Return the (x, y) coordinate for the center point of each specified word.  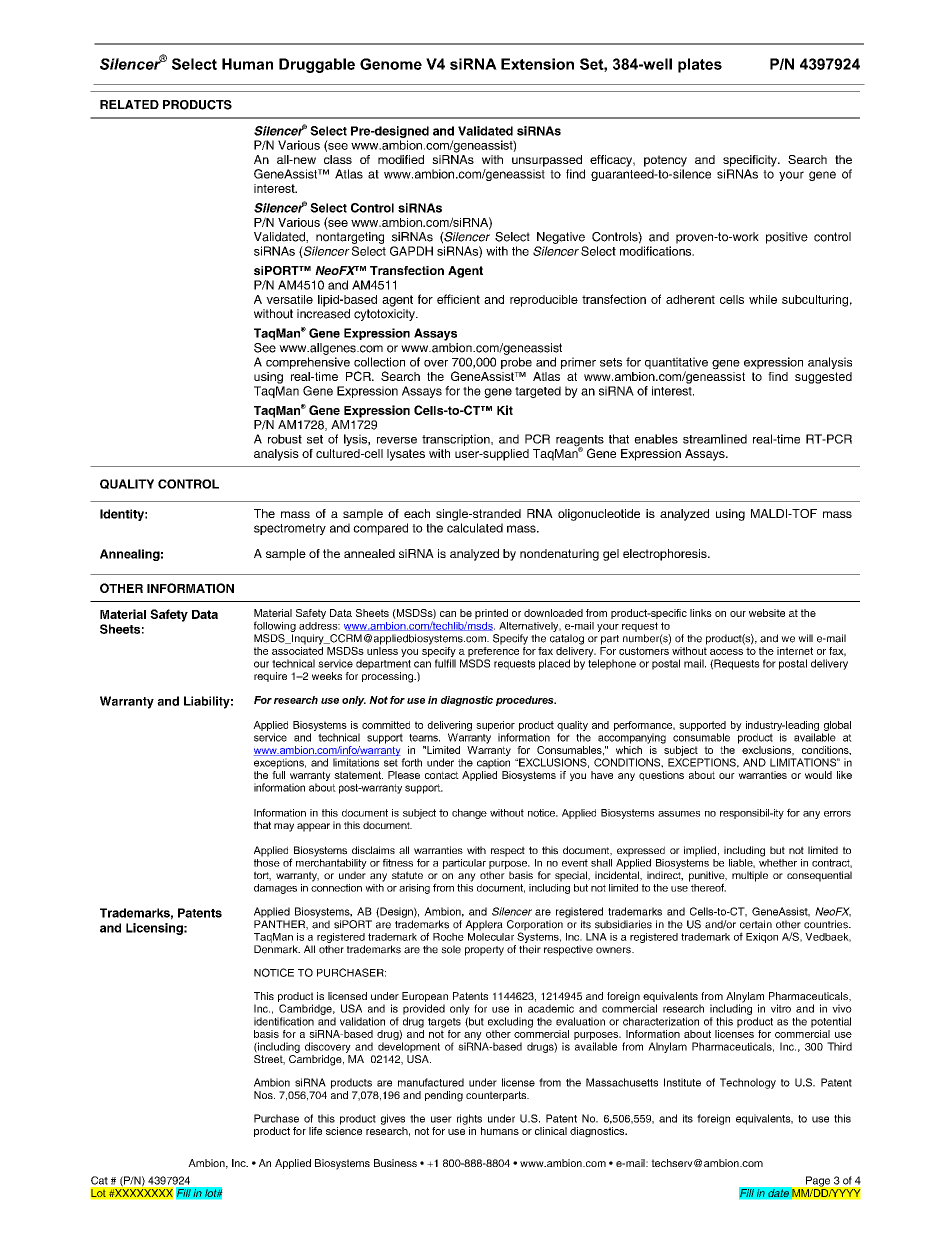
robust (285, 439)
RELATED (129, 104)
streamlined (715, 439)
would (818, 775)
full (278, 773)
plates (700, 65)
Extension (537, 64)
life (315, 1131)
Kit (505, 410)
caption (493, 763)
